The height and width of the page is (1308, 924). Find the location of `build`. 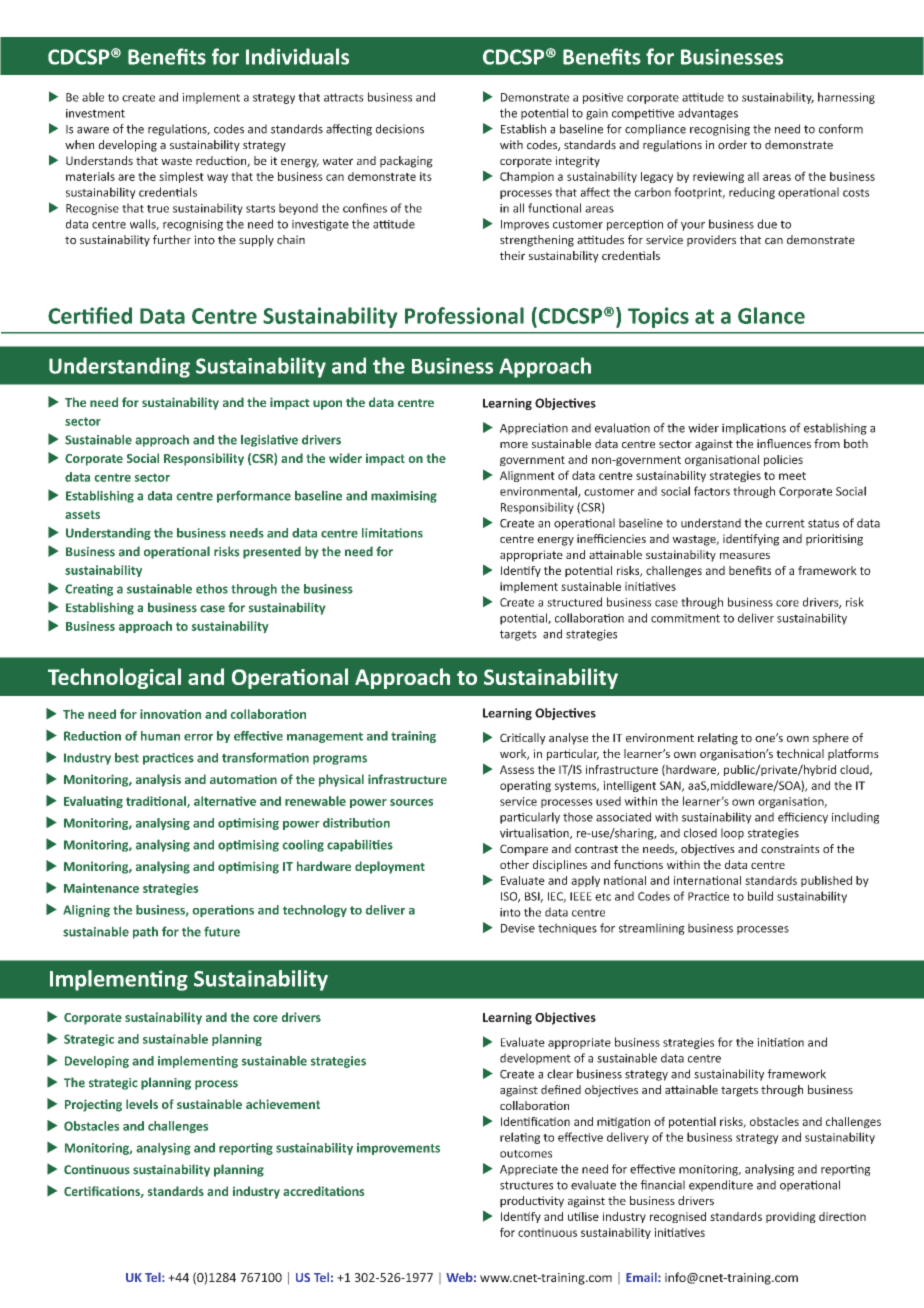

build is located at coordinates (760, 896).
